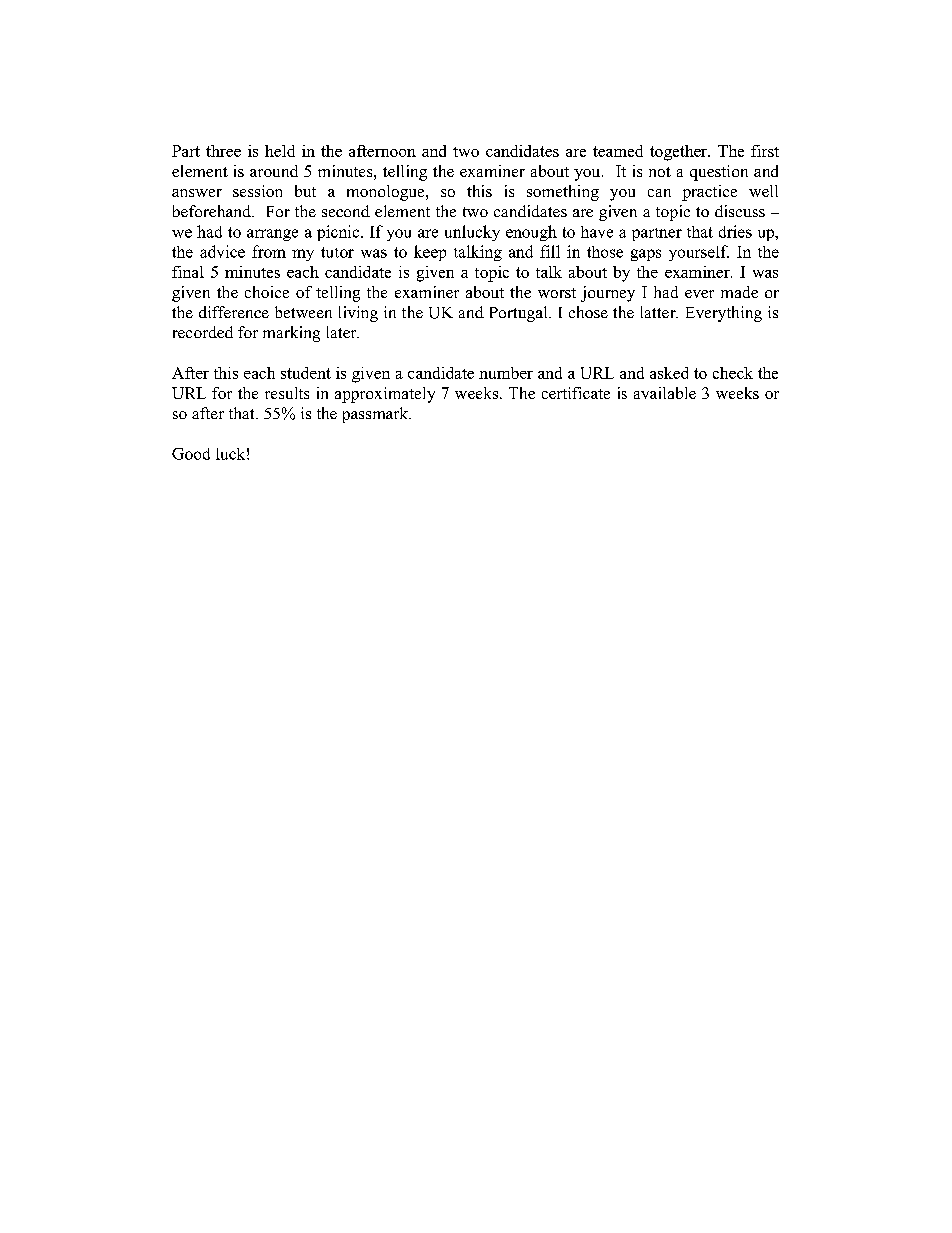 This screenshot has height=1233, width=952. I want to click on keep, so click(430, 253).
